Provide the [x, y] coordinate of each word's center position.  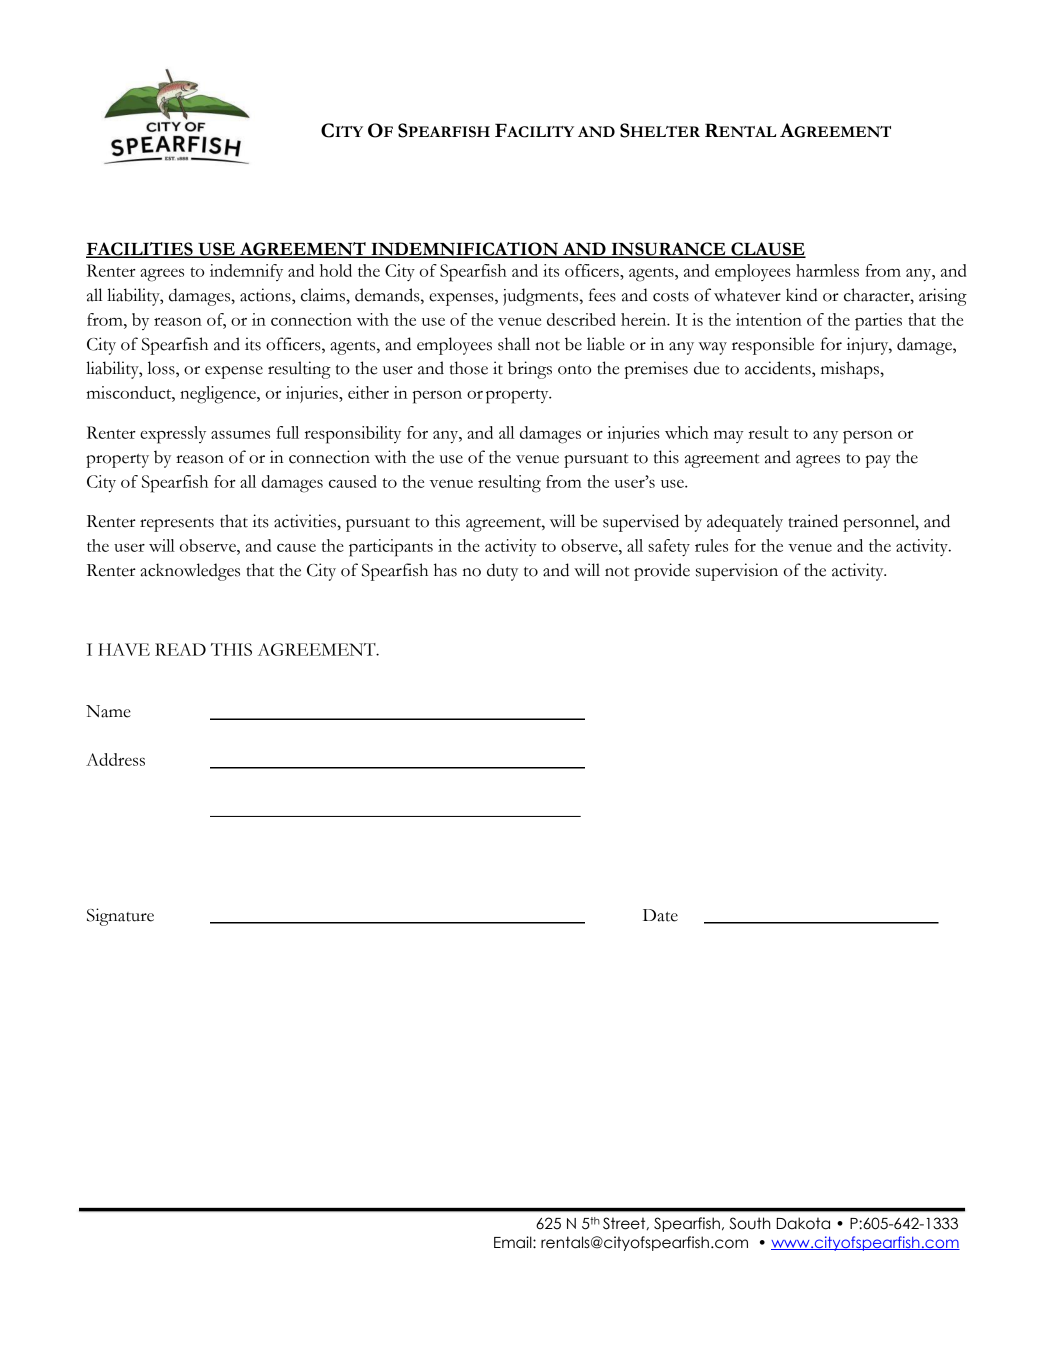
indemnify [246, 272]
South [750, 1223]
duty [502, 572]
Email [514, 1242]
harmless [827, 270]
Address [115, 759]
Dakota [803, 1223]
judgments [542, 297]
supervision [737, 572]
